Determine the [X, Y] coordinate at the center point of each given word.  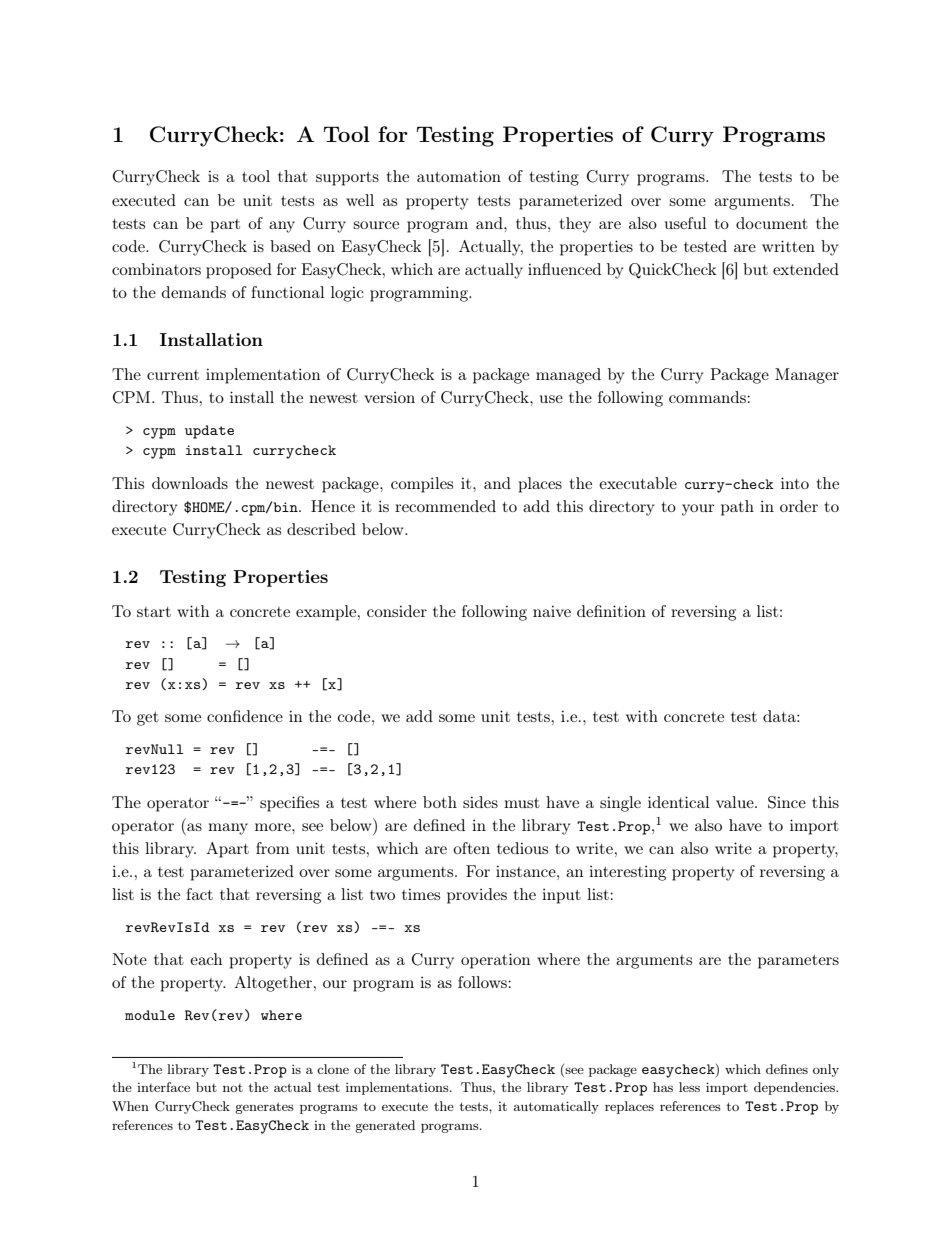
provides [477, 896]
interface [163, 1087]
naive [552, 611]
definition [611, 611]
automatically [556, 1107]
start [154, 612]
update [209, 432]
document [772, 223]
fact [199, 894]
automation [459, 176]
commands [708, 397]
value [736, 802]
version [389, 397]
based [290, 246]
